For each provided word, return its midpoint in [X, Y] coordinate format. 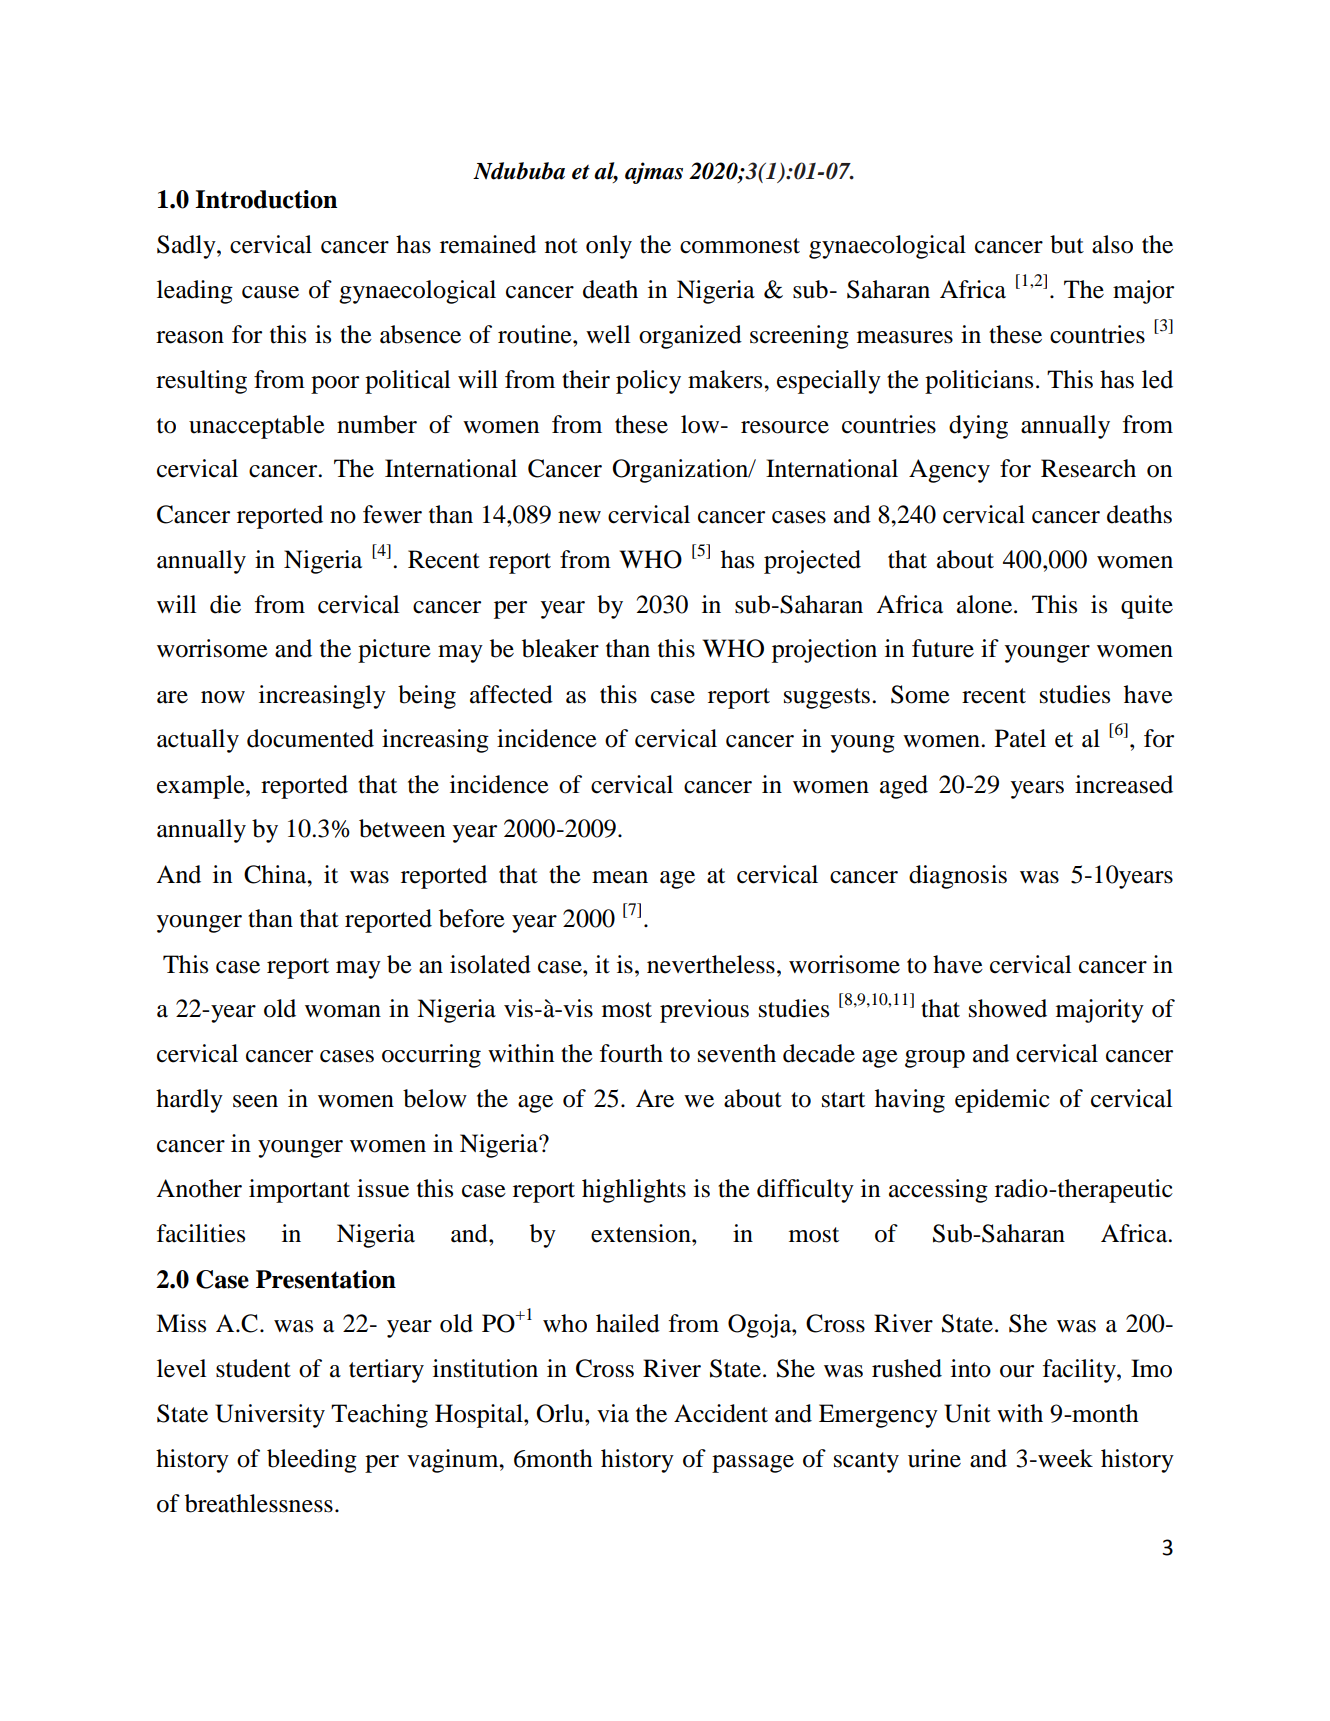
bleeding [312, 1461]
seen [255, 1101]
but [1067, 244]
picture [394, 651]
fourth [631, 1053]
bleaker [560, 648]
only [609, 247]
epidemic [1002, 1101]
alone [986, 604]
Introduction [266, 199]
